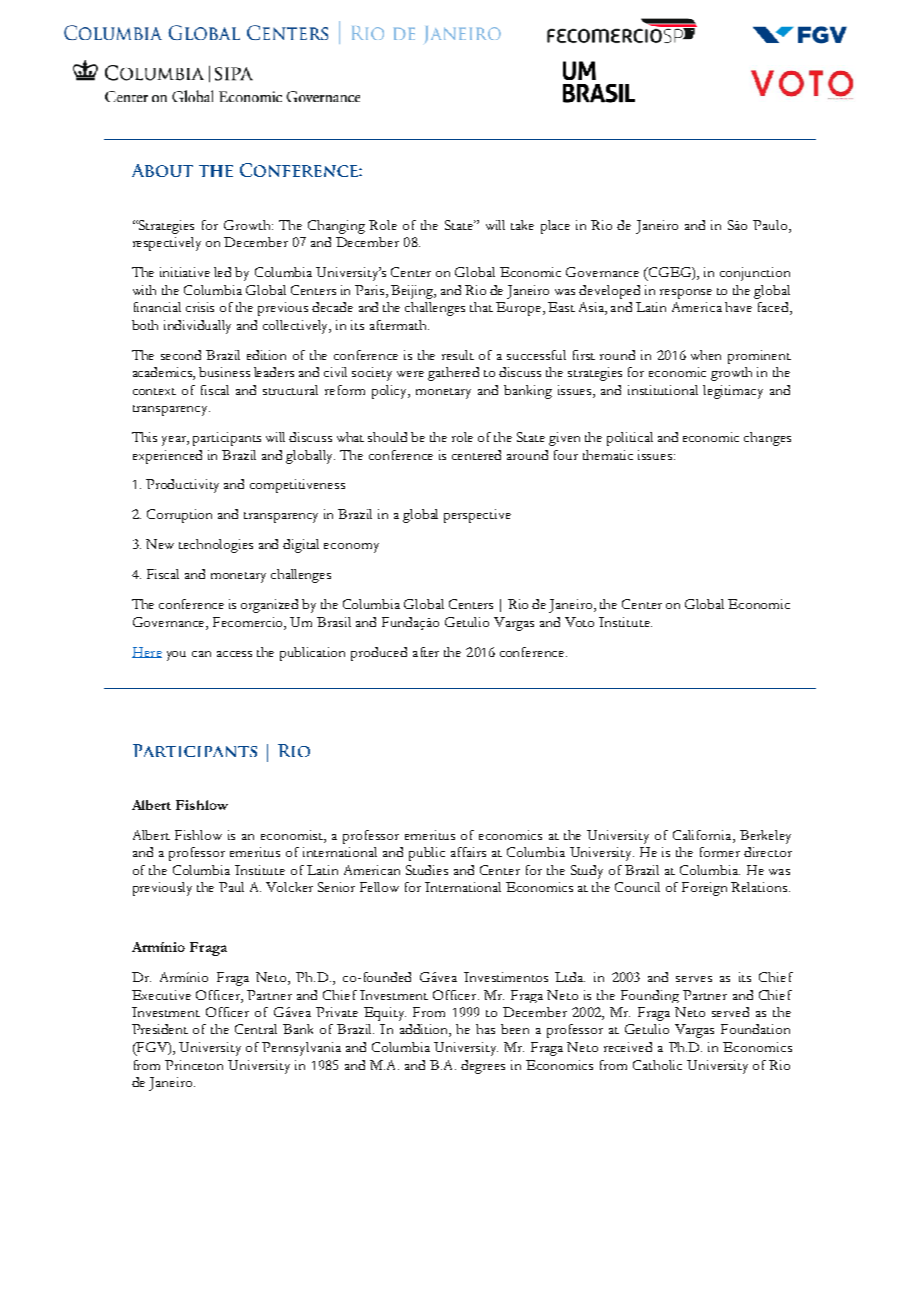 This page has height=1308, width=924. Describe the element at coordinates (379, 654) in the page. I see `produced` at that location.
